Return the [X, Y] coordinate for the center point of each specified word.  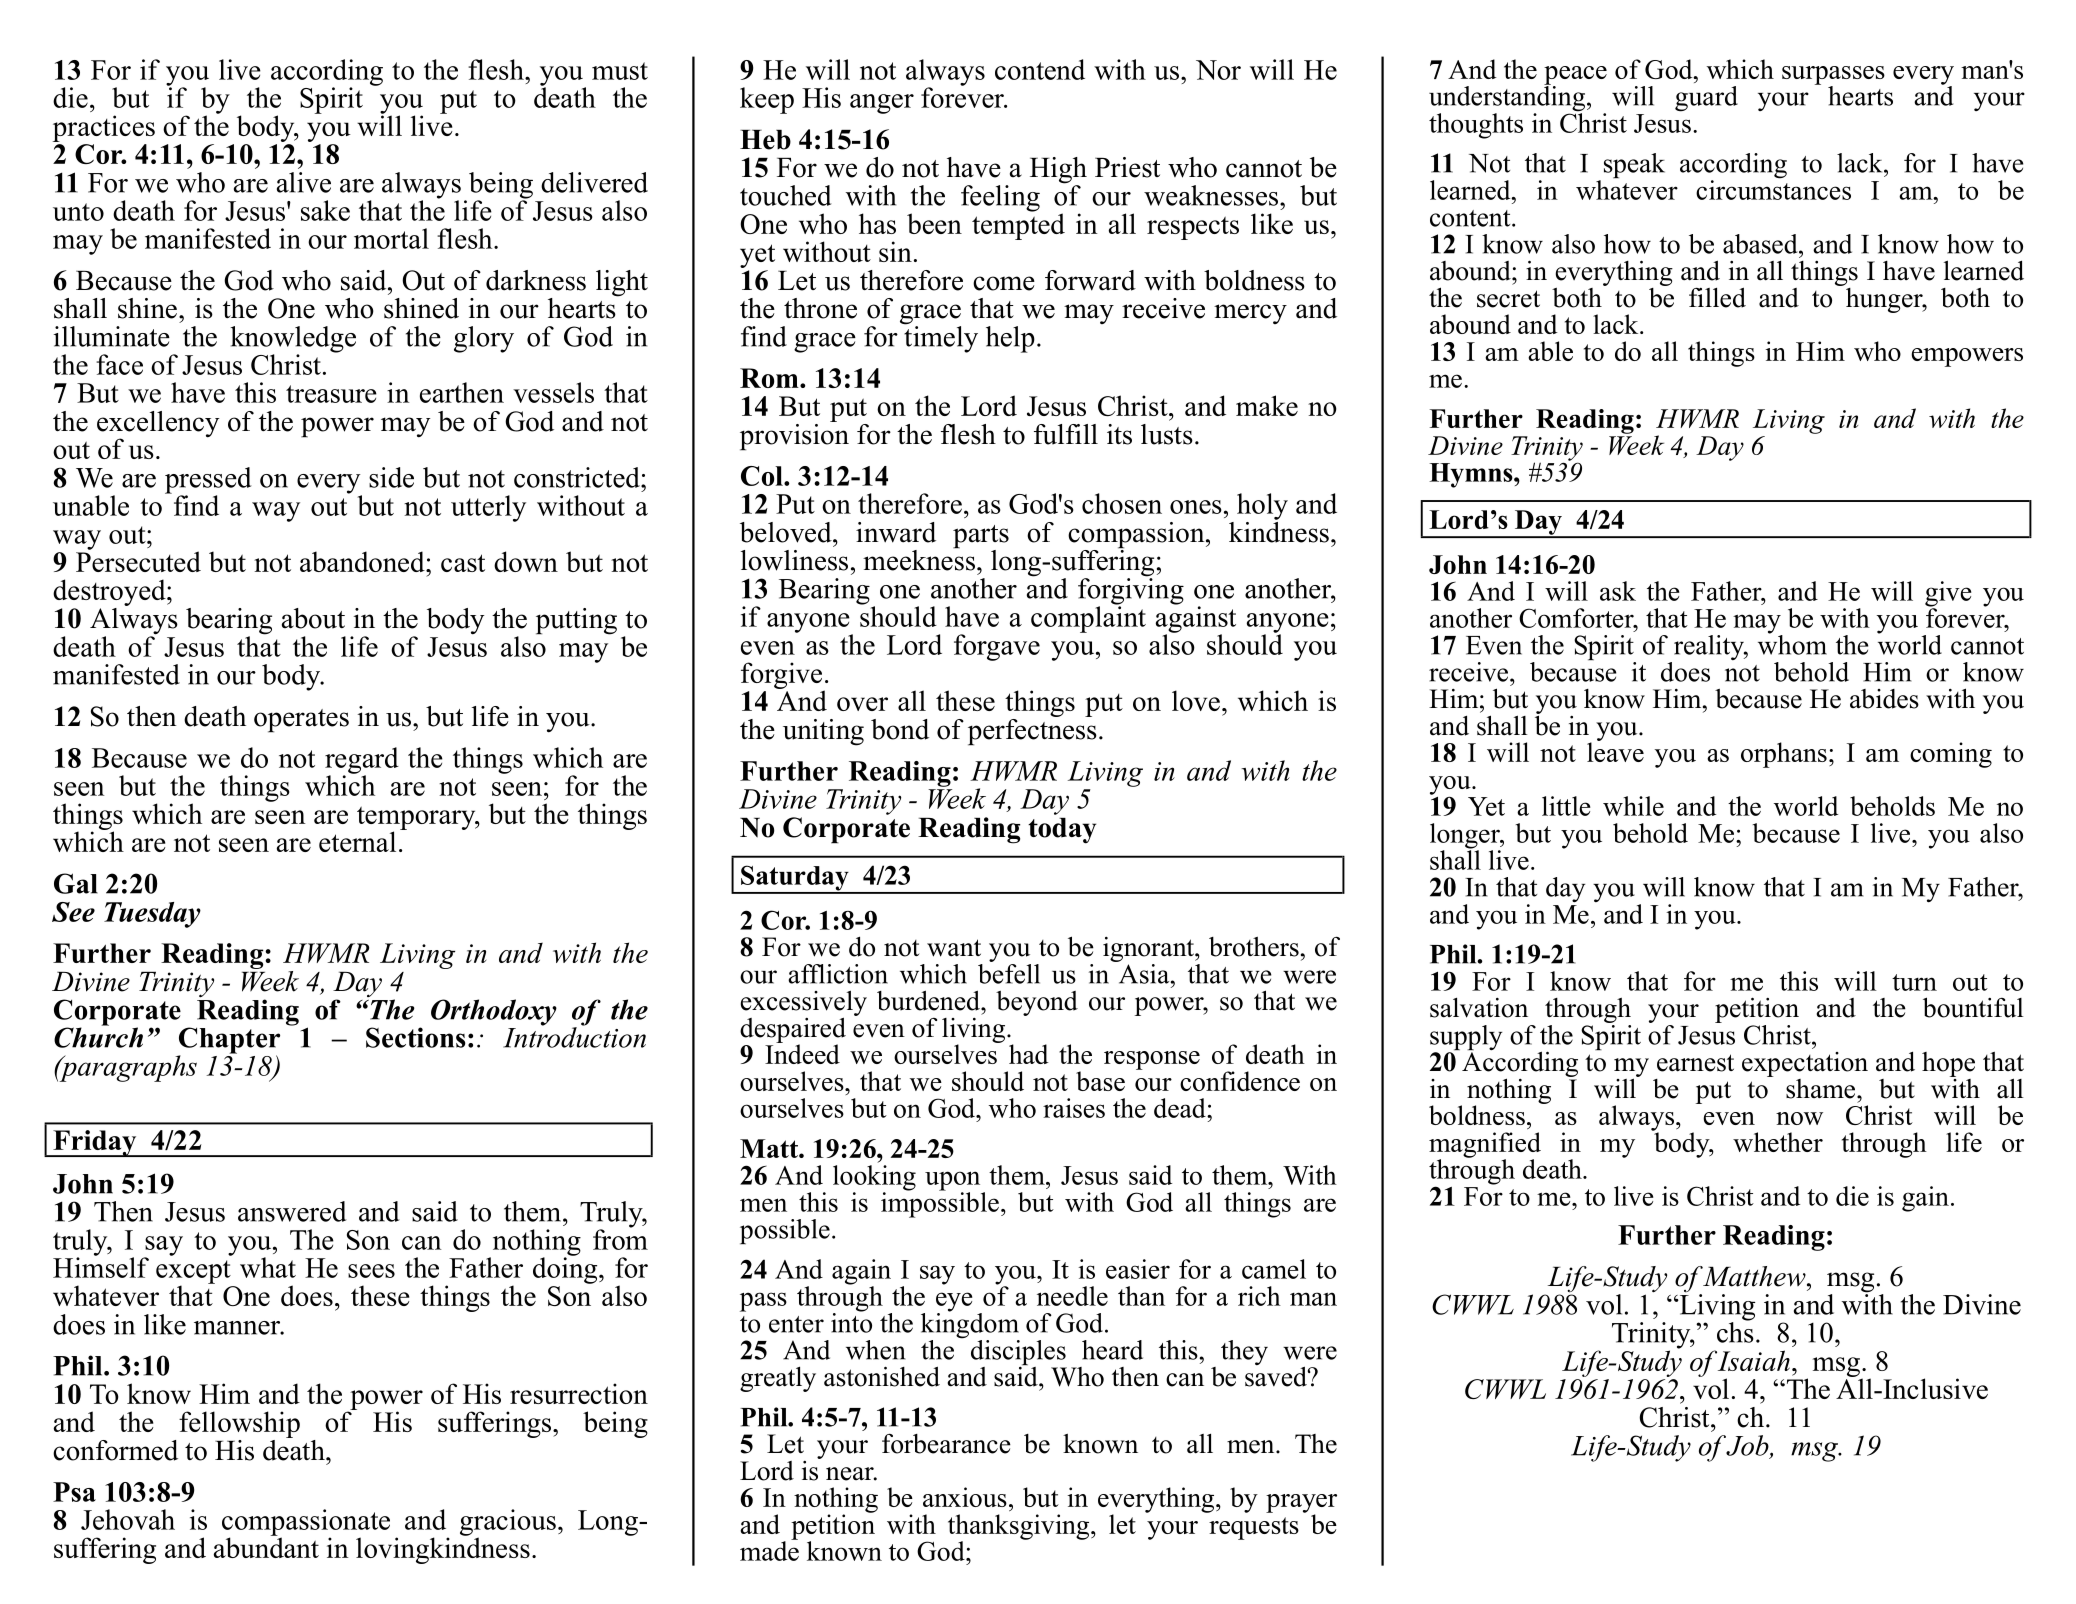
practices [104, 130]
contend [1040, 69]
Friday [95, 1143]
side [391, 477]
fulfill [1066, 434]
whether [1778, 1142]
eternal [357, 841]
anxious [965, 1497]
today [1062, 831]
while [1633, 806]
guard [1706, 99]
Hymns [1472, 475]
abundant [266, 1546]
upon [952, 1182]
